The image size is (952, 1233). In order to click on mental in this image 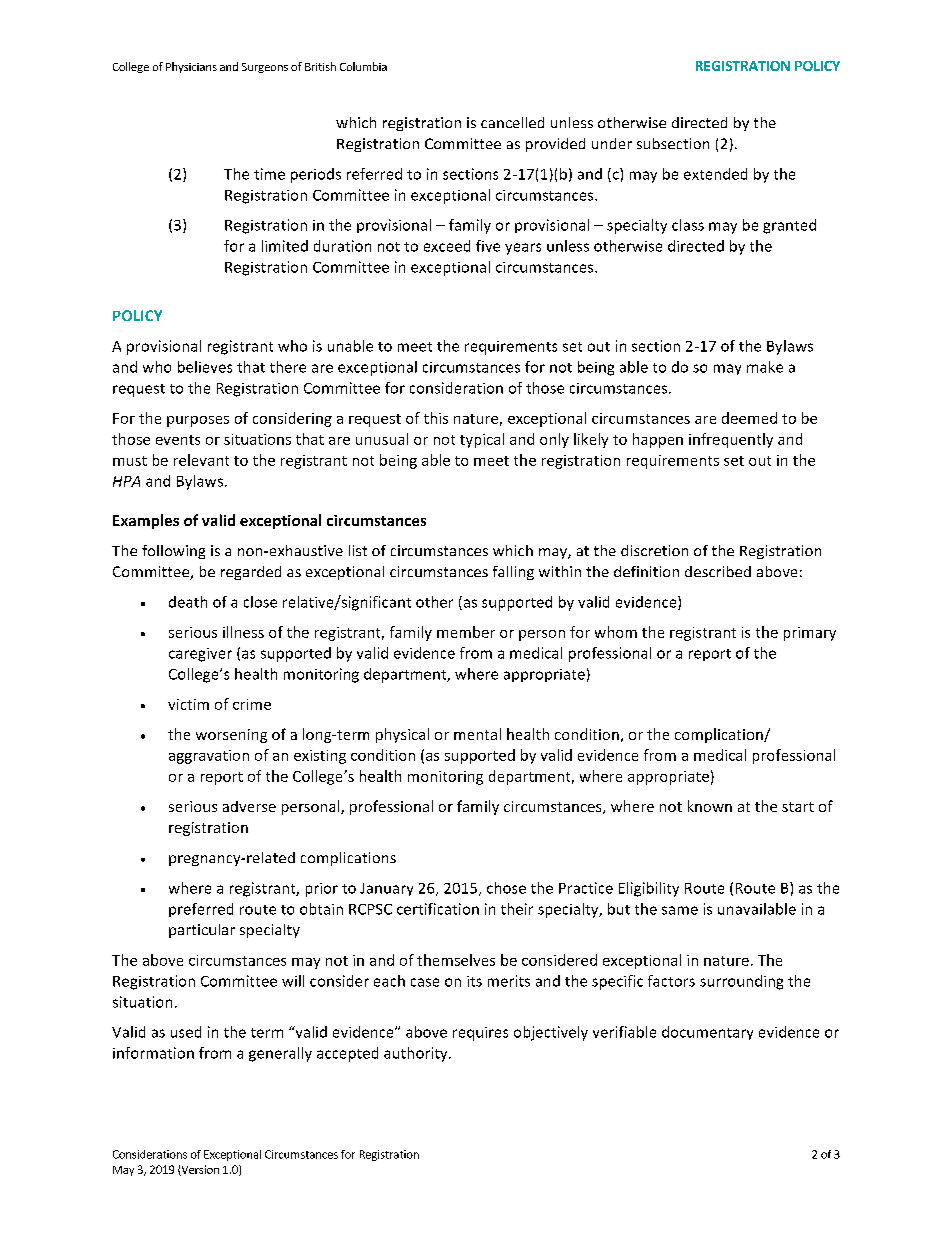, I will do `click(477, 734)`.
